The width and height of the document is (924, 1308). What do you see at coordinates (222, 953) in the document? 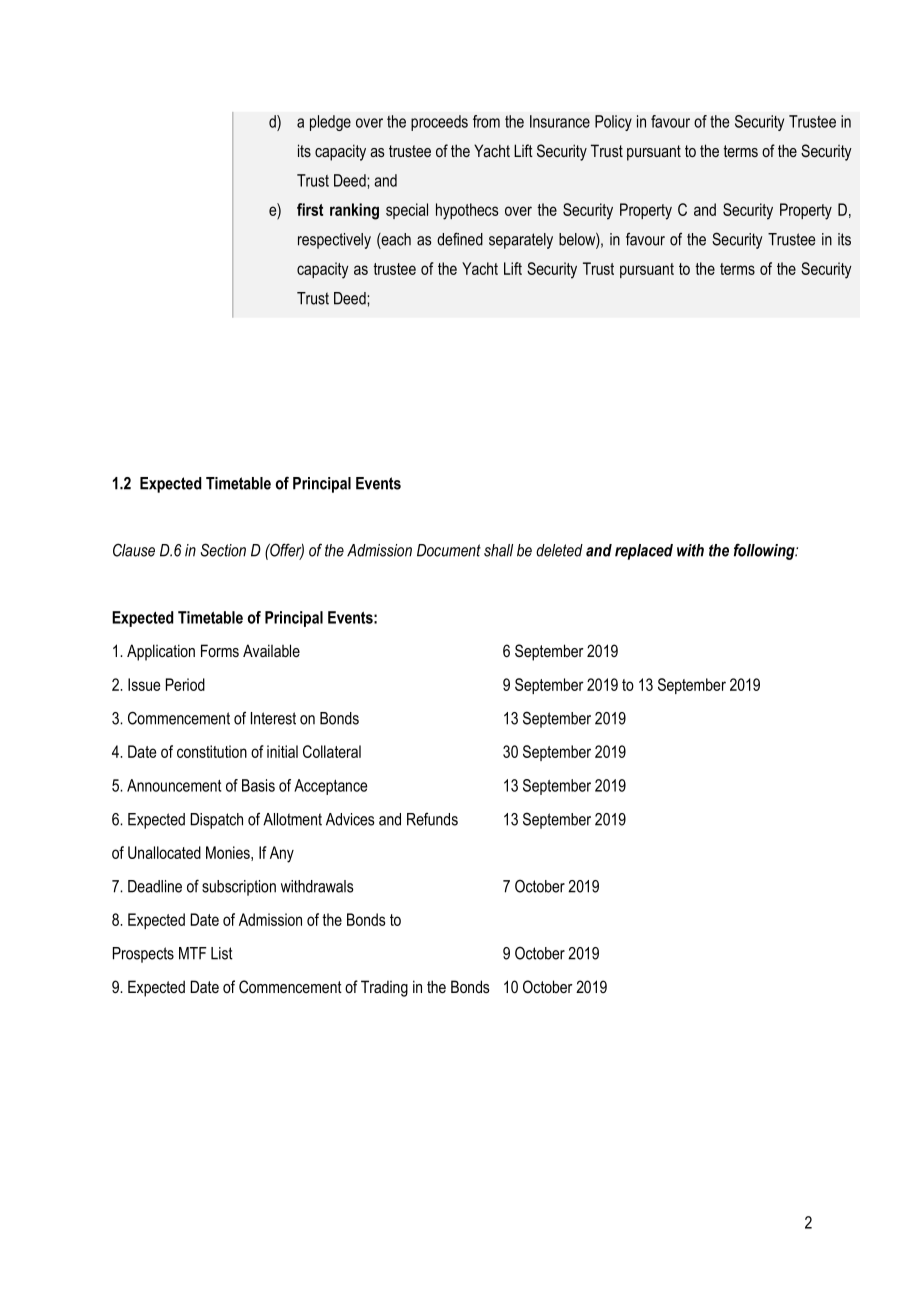
I see `List` at bounding box center [222, 953].
